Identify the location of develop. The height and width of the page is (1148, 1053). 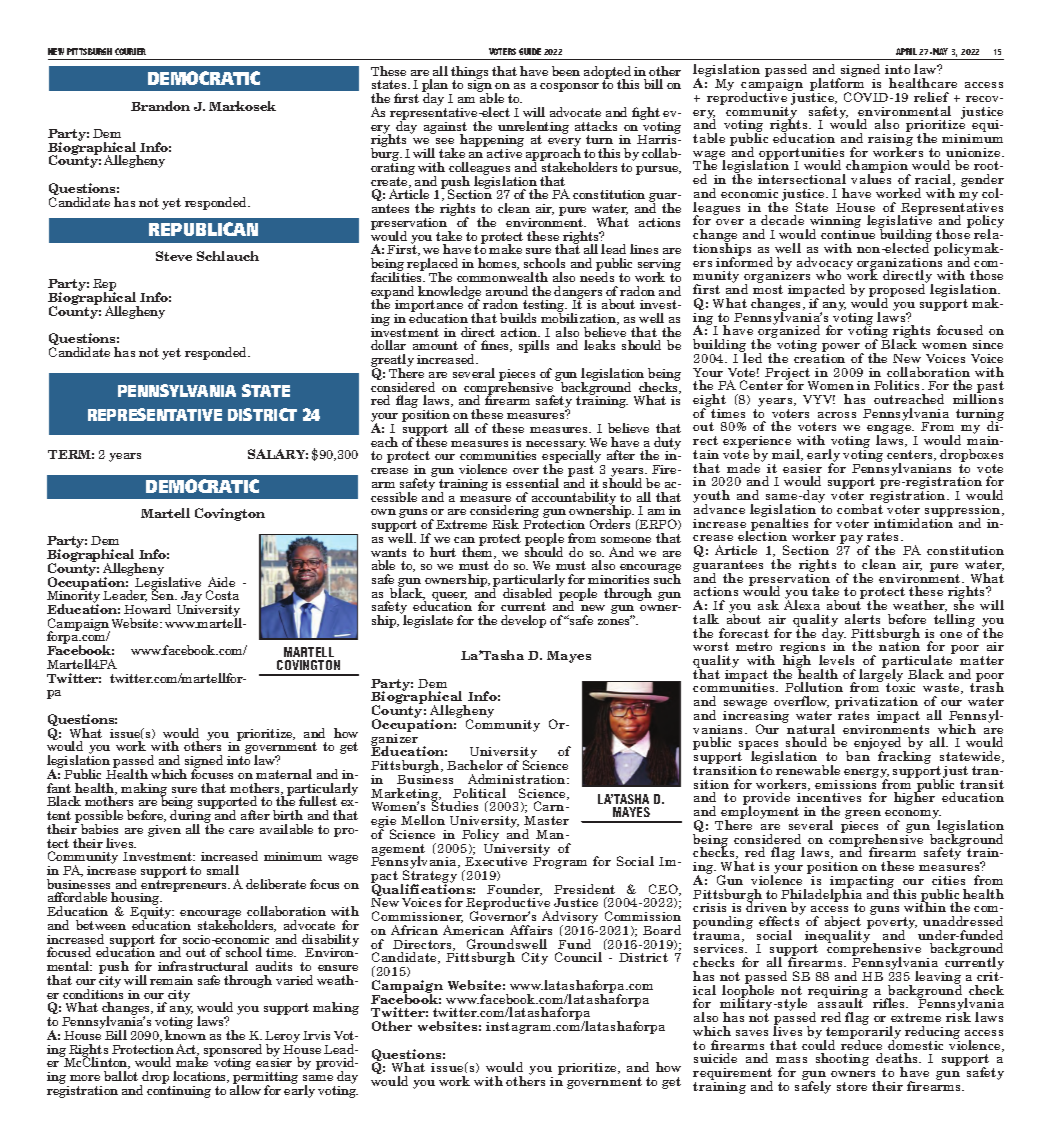
(523, 621).
